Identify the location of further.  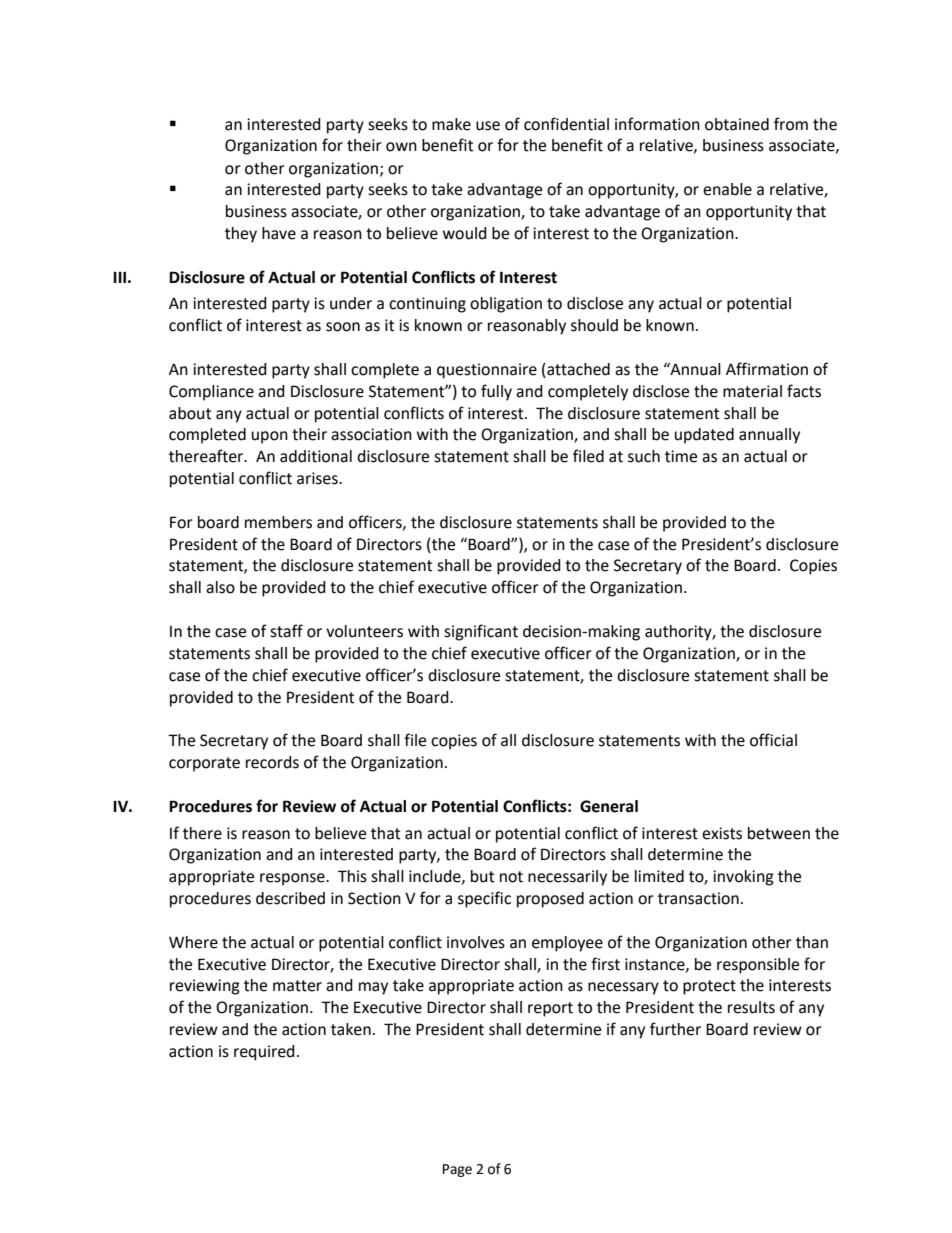
(675, 1029).
